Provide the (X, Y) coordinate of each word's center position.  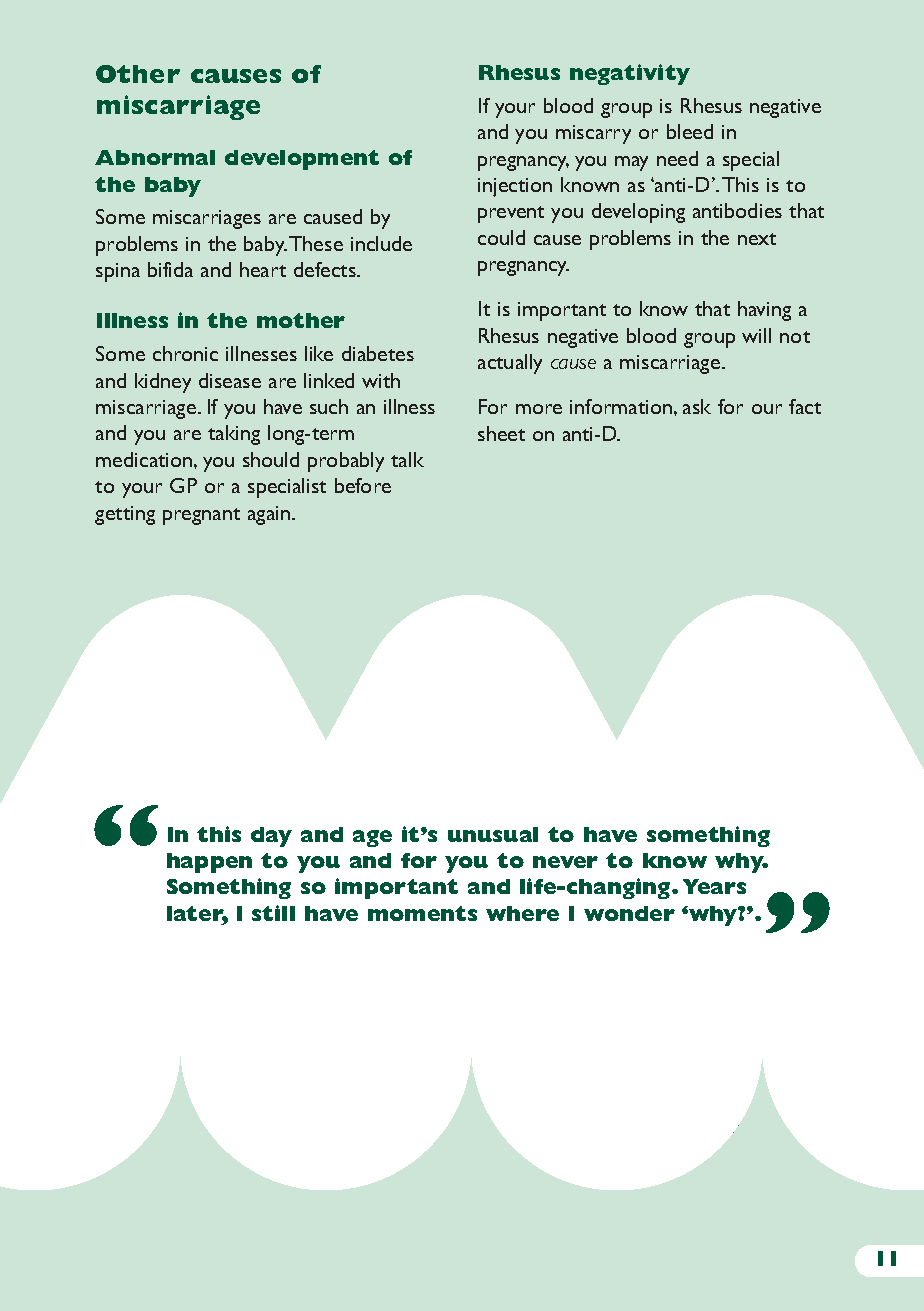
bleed (690, 131)
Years (714, 886)
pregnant (201, 516)
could (501, 237)
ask (697, 406)
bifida (170, 269)
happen (209, 863)
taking (234, 435)
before (363, 485)
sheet (501, 433)
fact (805, 406)
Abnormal (155, 157)
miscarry (593, 134)
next (757, 239)
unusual (493, 834)
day (271, 837)
